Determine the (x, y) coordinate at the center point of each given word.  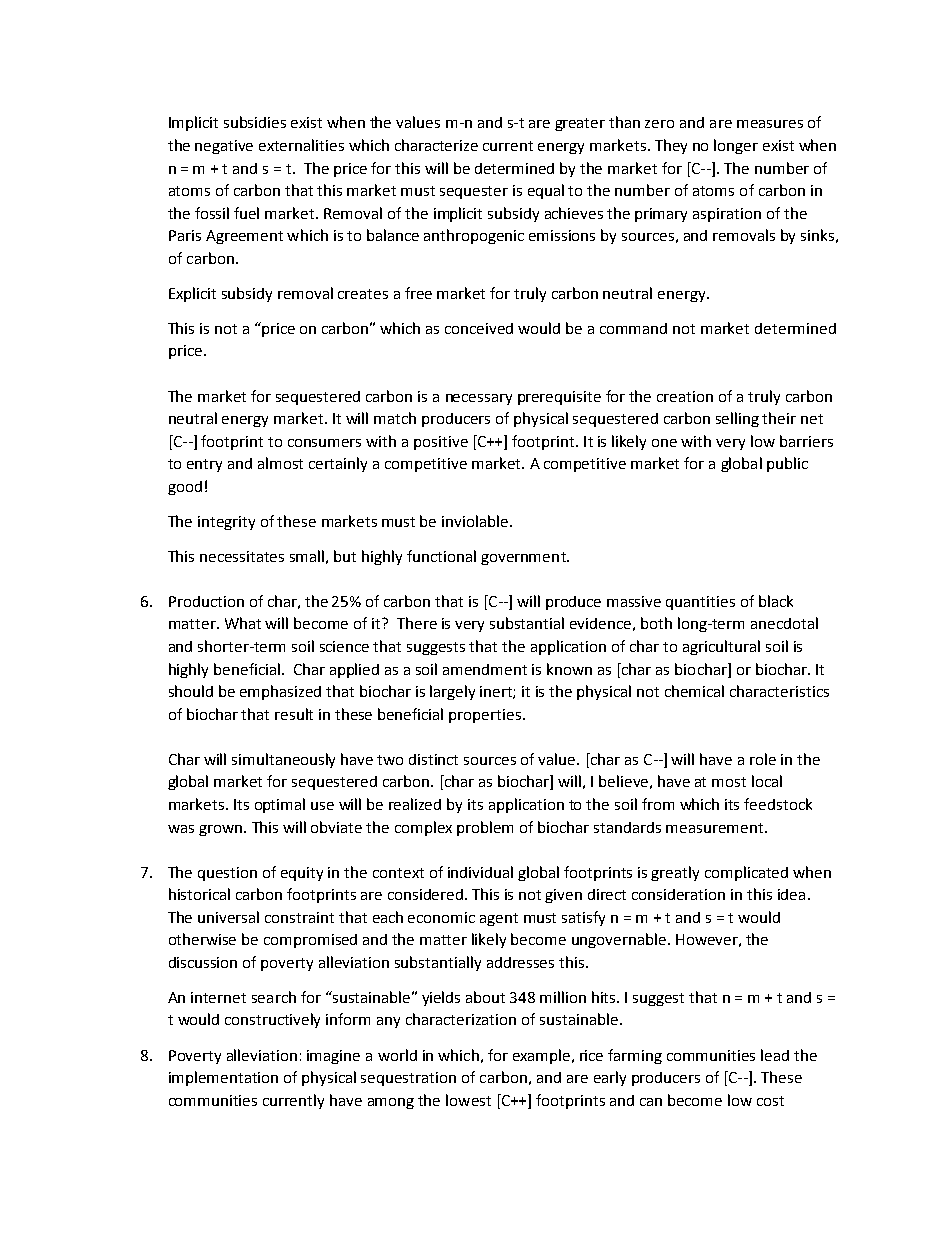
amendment (485, 669)
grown (222, 830)
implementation (223, 1078)
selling (737, 419)
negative (224, 147)
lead (775, 1055)
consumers (324, 443)
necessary (479, 399)
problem (485, 828)
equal (546, 191)
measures (770, 124)
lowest (468, 1100)
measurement (716, 828)
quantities (700, 603)
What (243, 623)
